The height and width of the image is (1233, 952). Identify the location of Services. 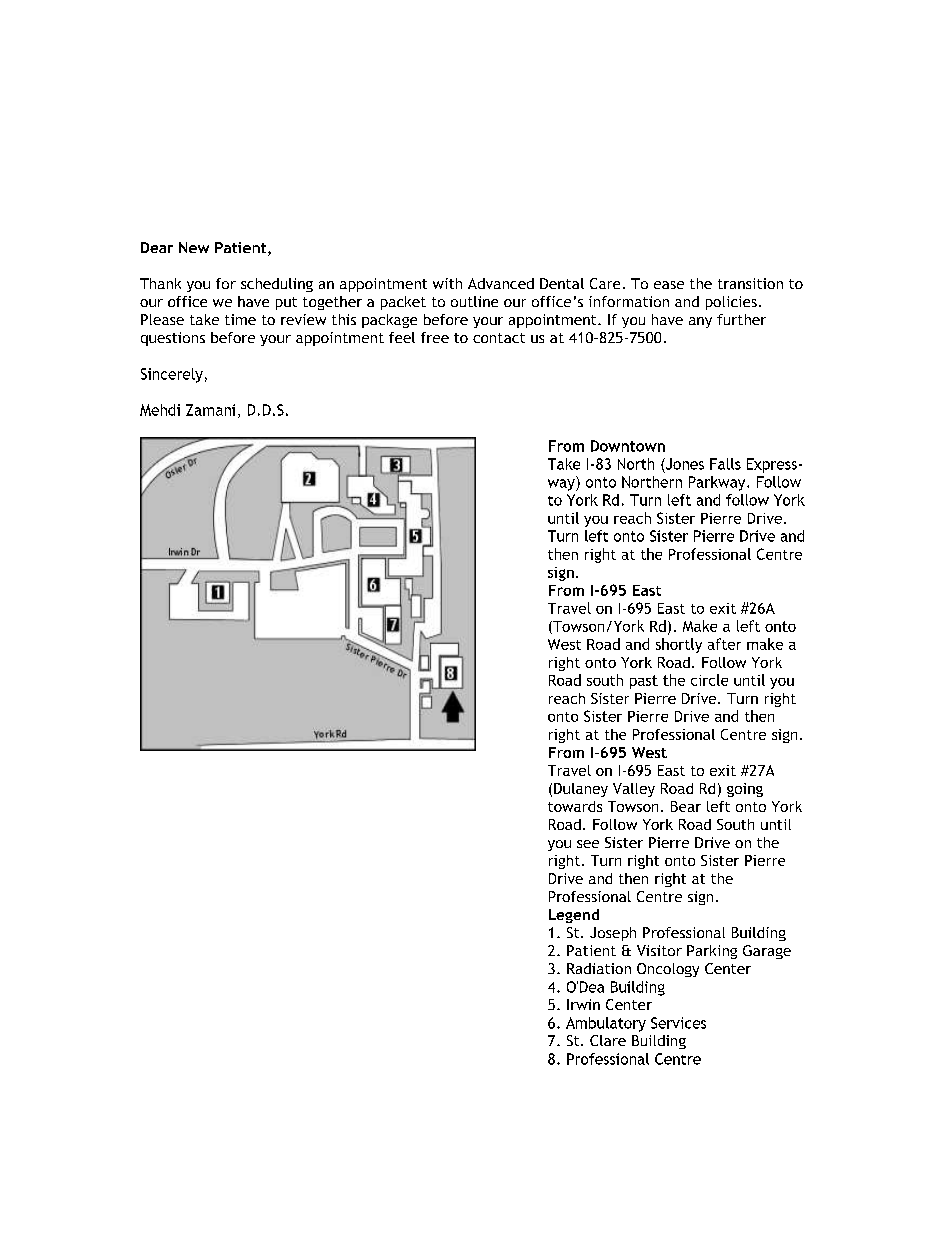
(678, 1023).
